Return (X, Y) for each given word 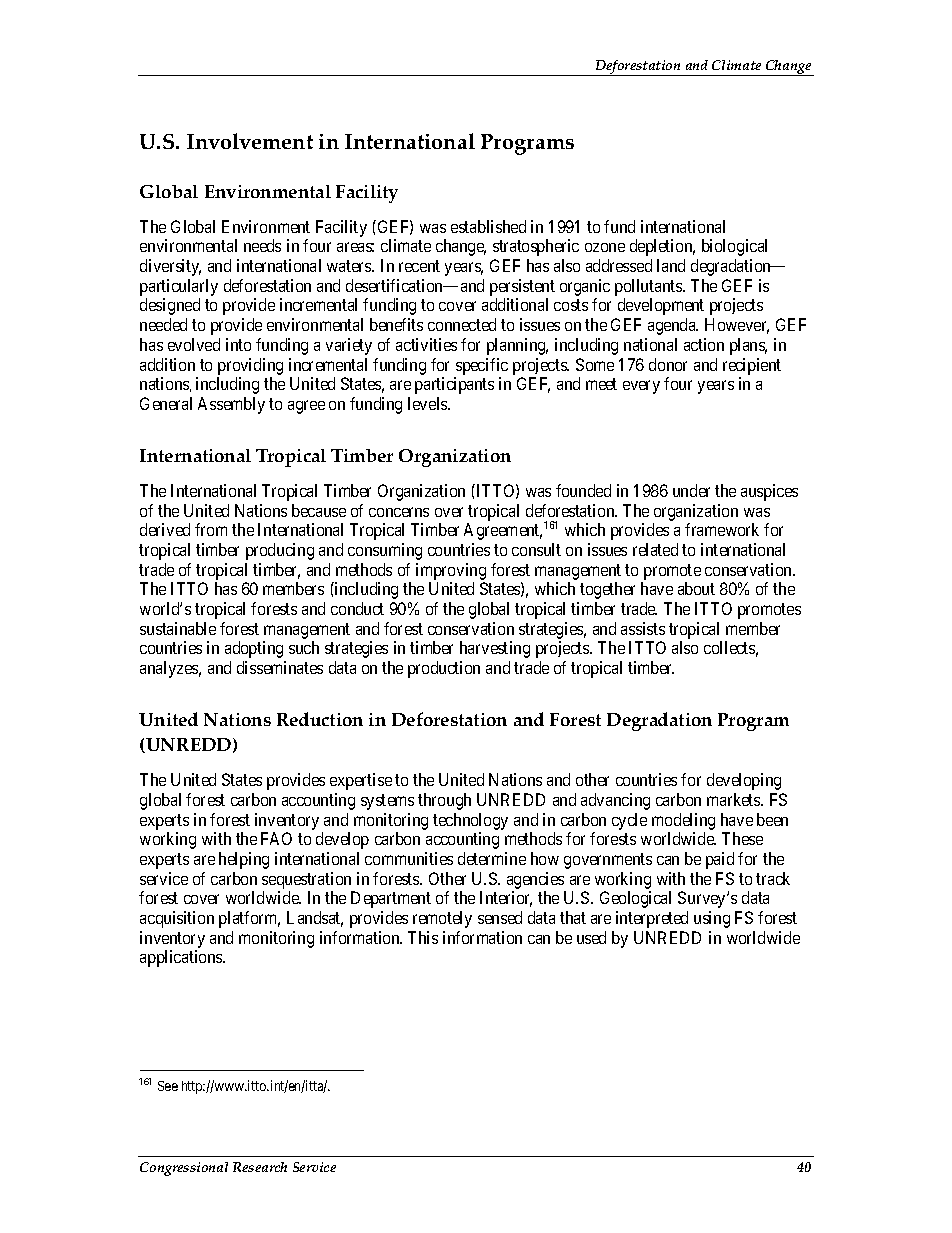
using (712, 919)
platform (249, 919)
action (704, 344)
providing (250, 368)
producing (280, 551)
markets (734, 799)
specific (481, 368)
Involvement (250, 141)
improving (451, 571)
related (655, 549)
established (488, 226)
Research (260, 1167)
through (444, 801)
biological (734, 247)
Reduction (320, 719)
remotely (442, 919)
